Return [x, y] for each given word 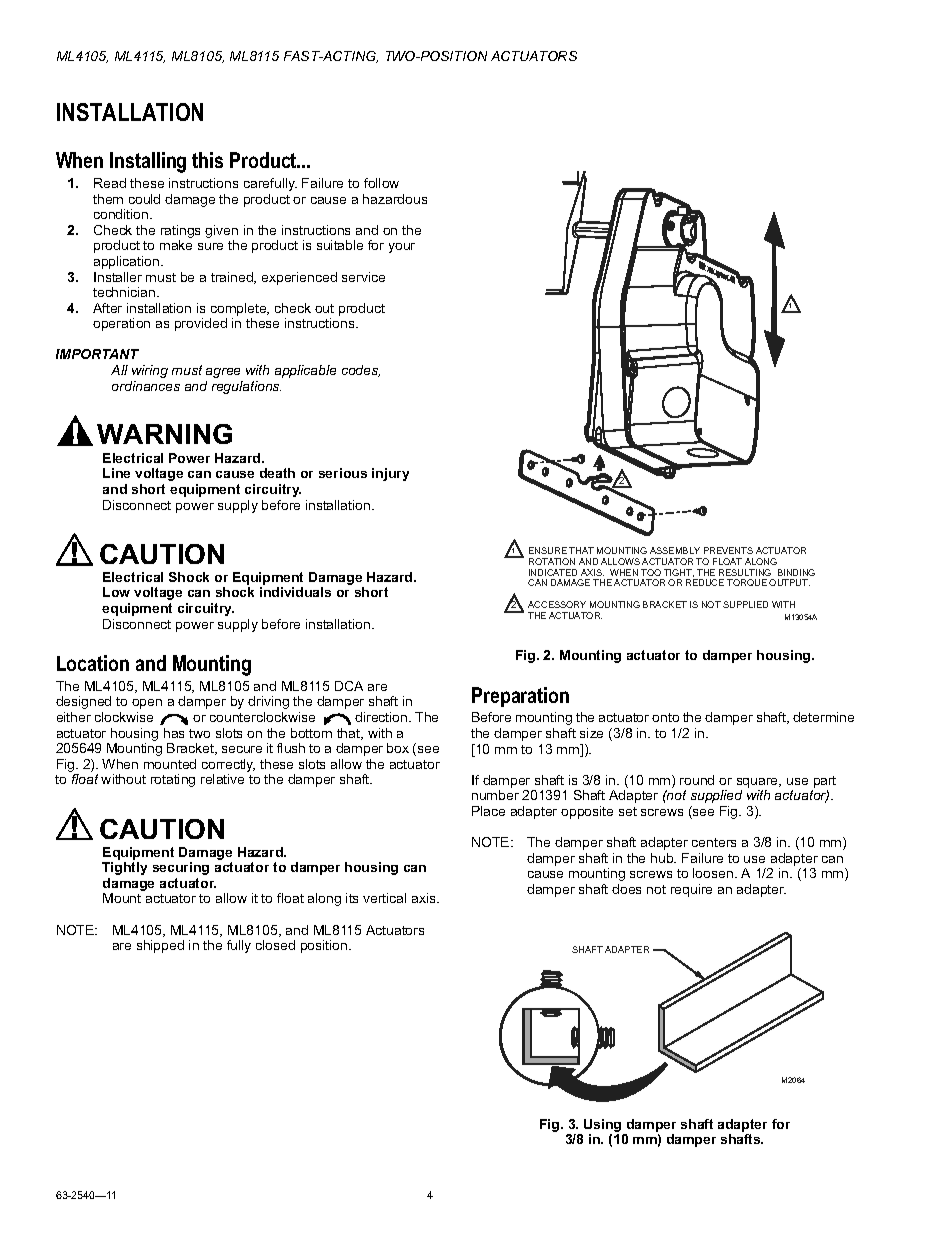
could [144, 199]
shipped [160, 946]
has [174, 733]
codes [361, 371]
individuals [295, 592]
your [402, 248]
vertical [384, 898]
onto [665, 717]
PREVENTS [728, 550]
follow [381, 183]
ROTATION [552, 561]
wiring [150, 371]
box [398, 748]
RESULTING [745, 572]
